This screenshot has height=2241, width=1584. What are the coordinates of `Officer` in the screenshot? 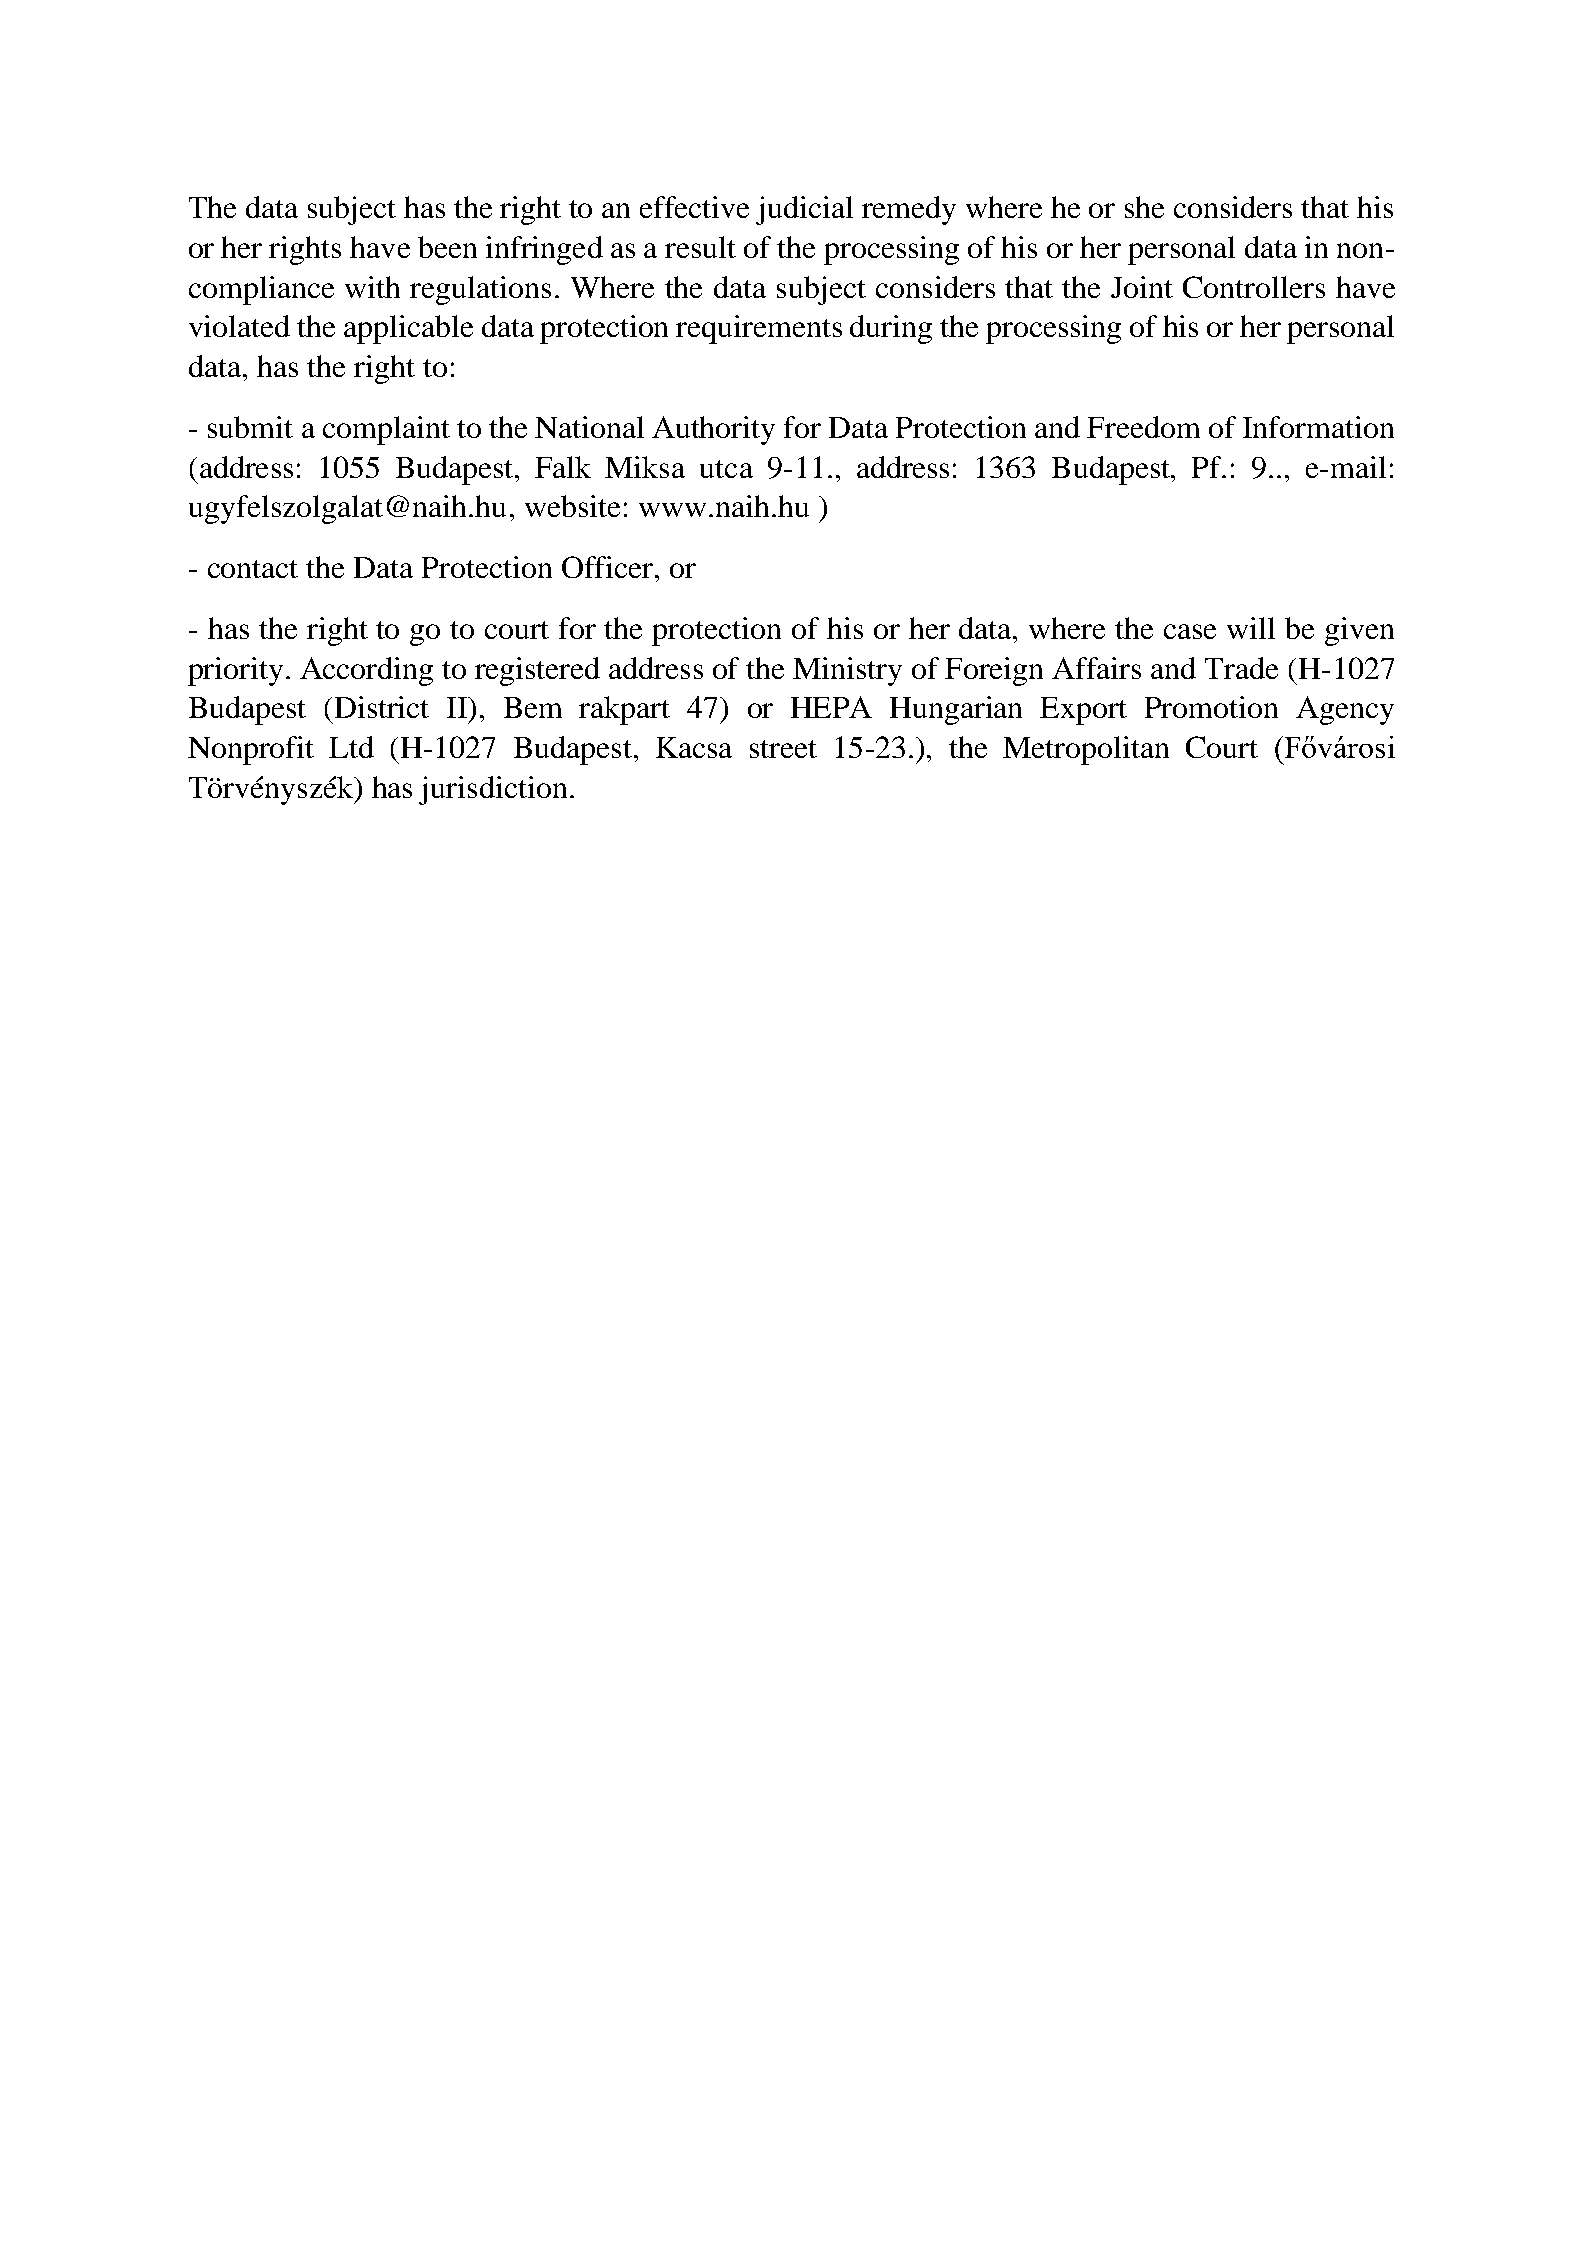 It's located at (609, 567).
